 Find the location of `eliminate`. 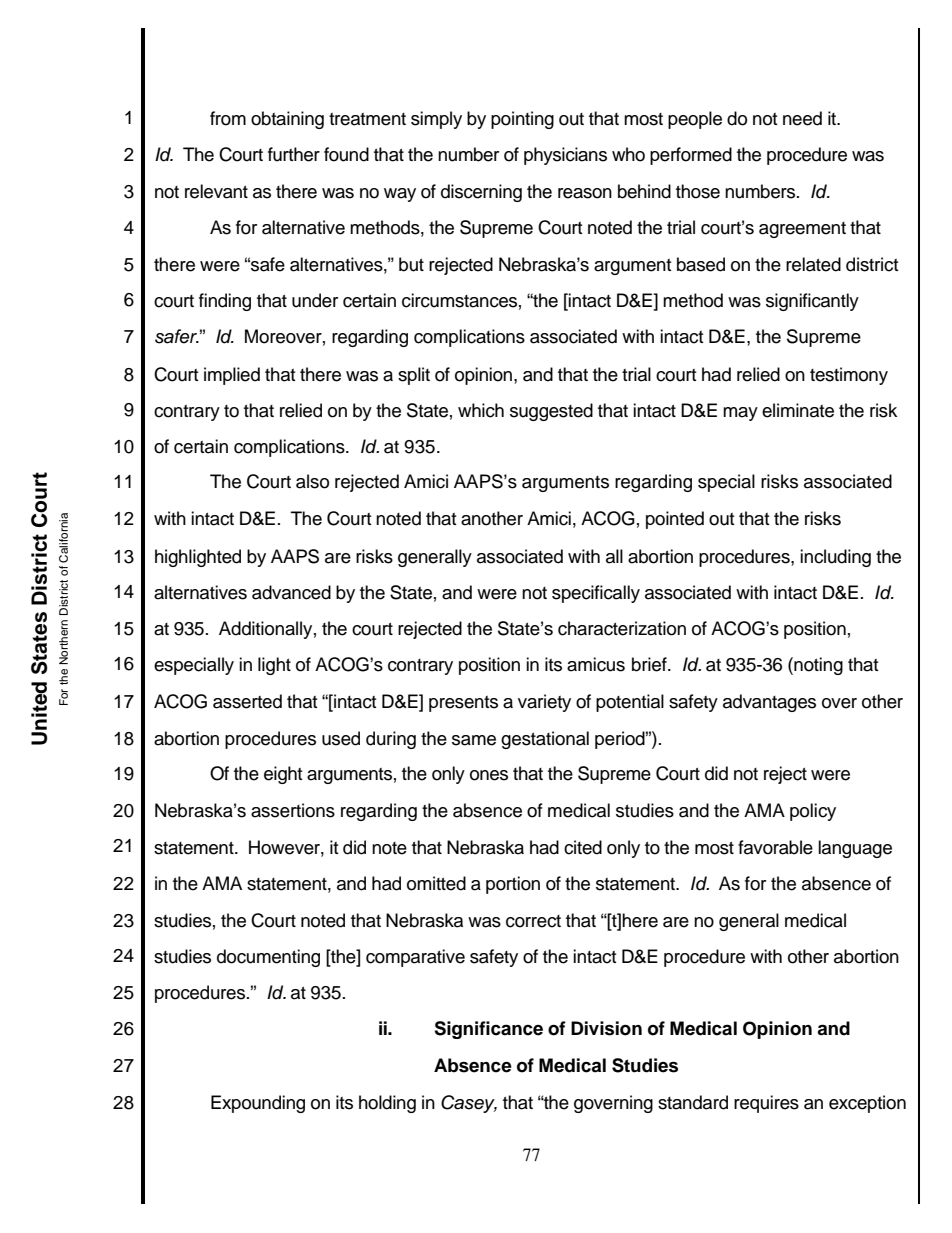

eliminate is located at coordinates (798, 410).
